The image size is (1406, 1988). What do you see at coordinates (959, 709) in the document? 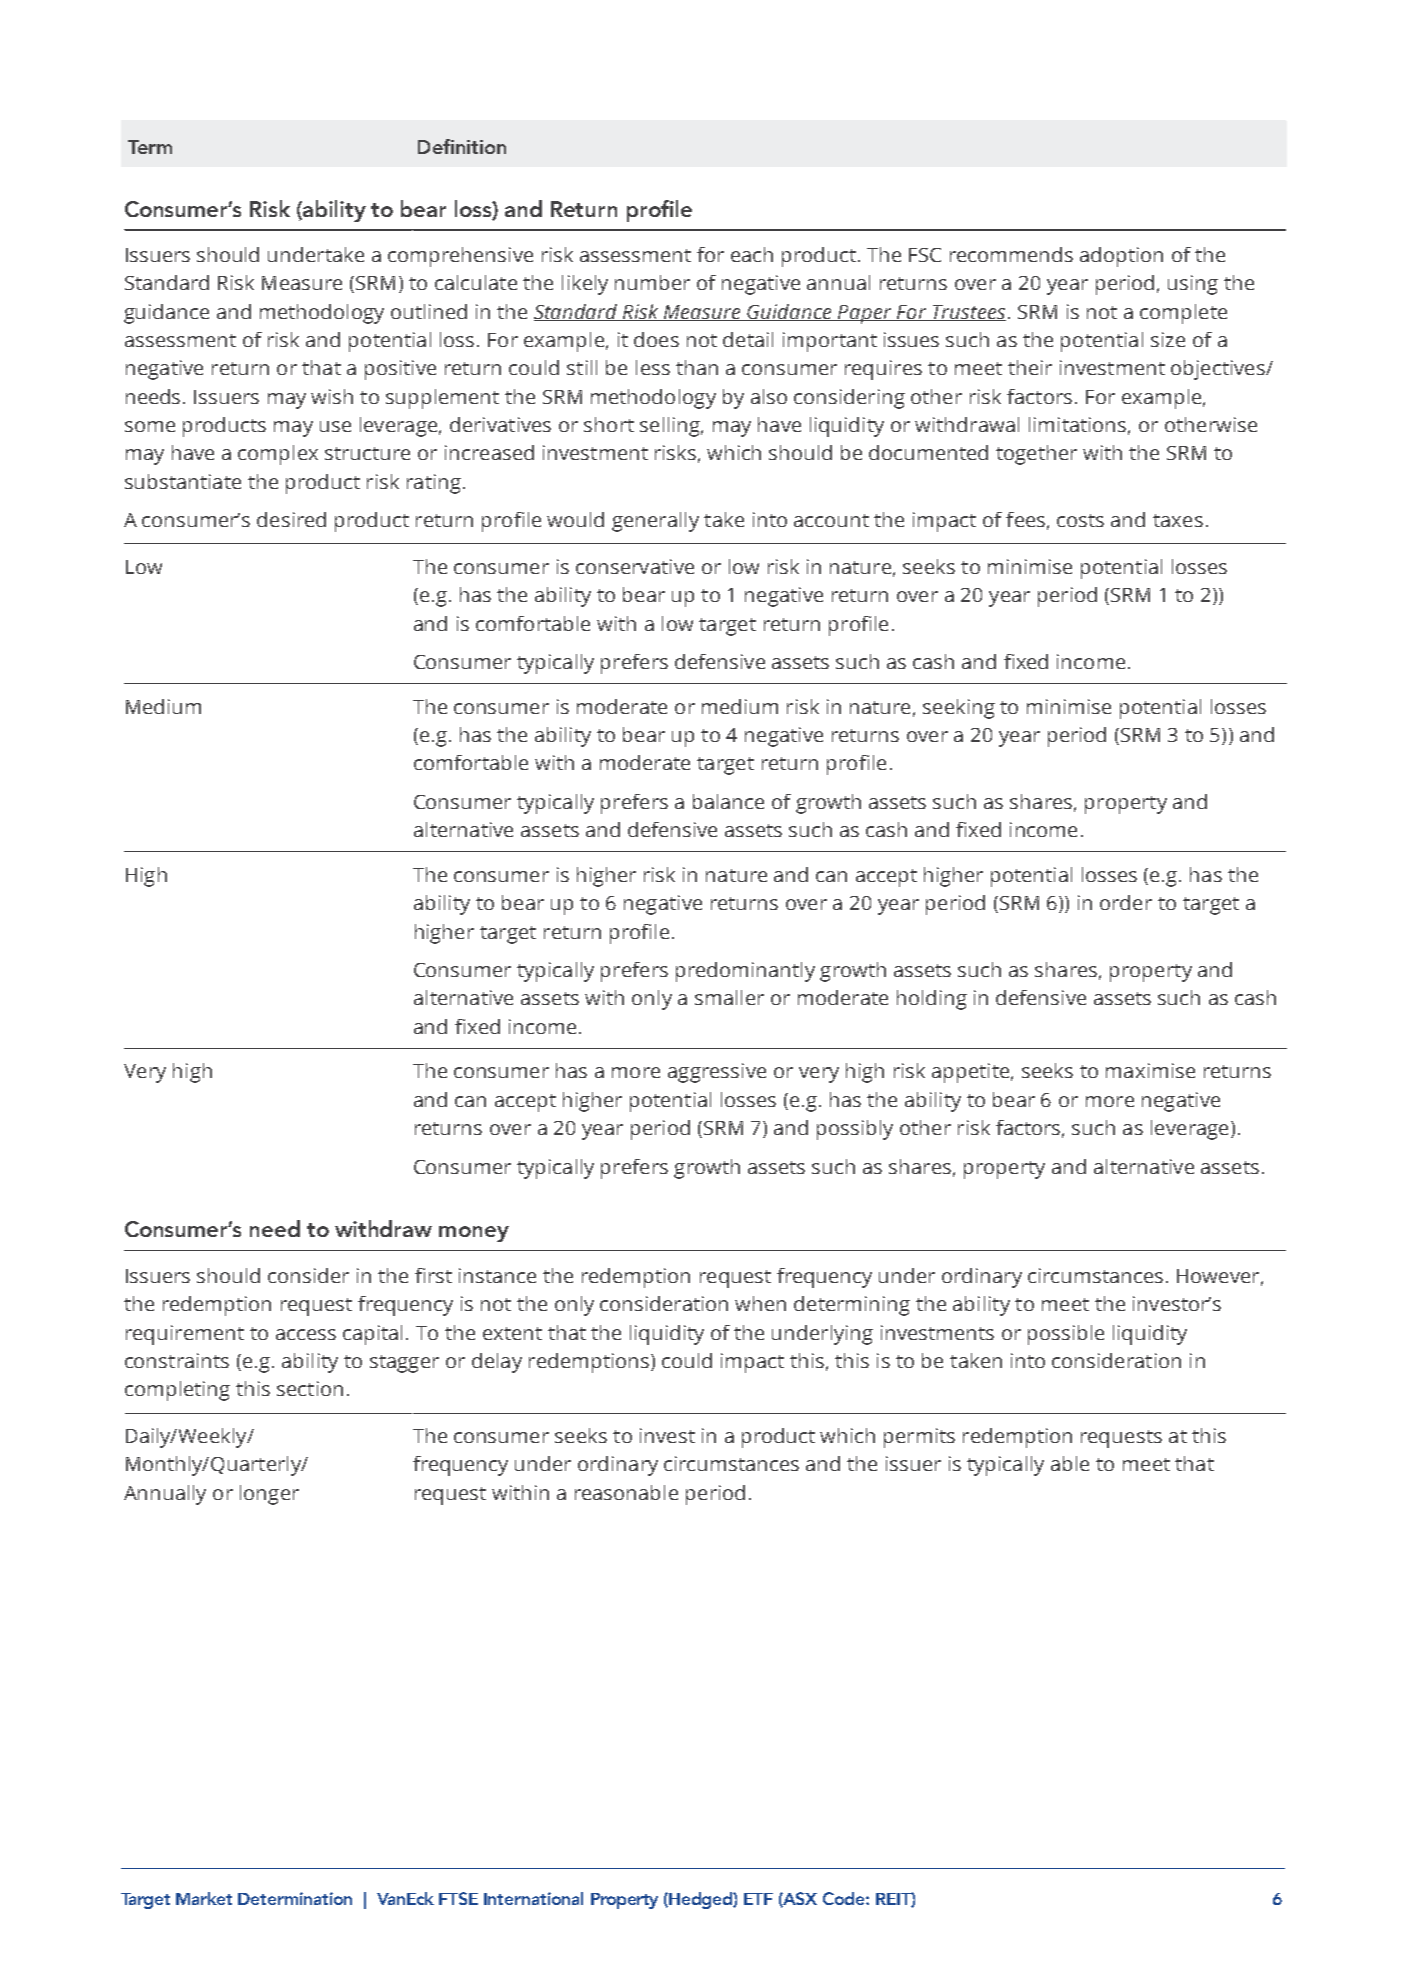
I see `seeking` at bounding box center [959, 709].
